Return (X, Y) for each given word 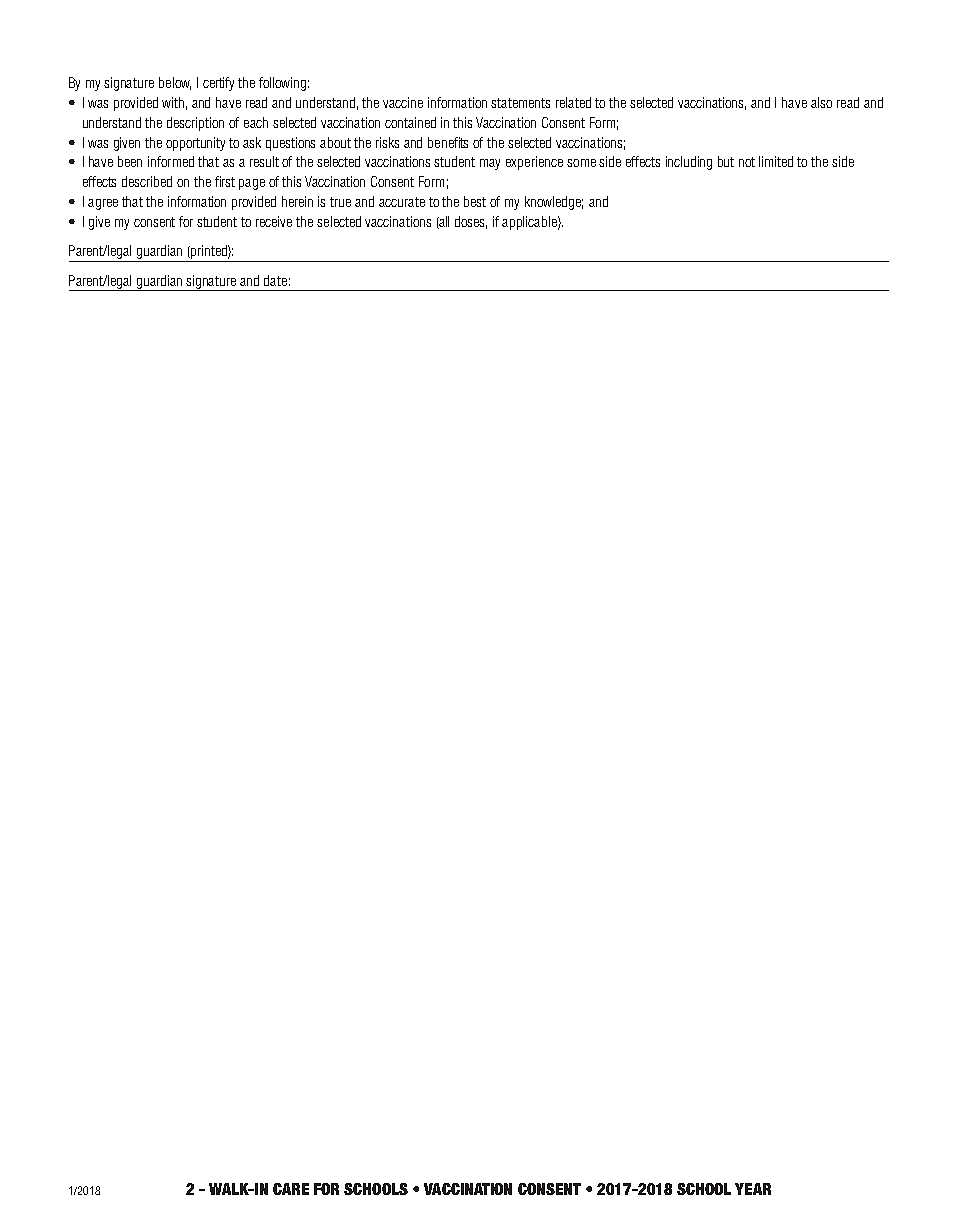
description (195, 124)
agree (103, 204)
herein (297, 201)
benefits (448, 142)
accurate (402, 202)
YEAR (753, 1189)
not (747, 162)
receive (274, 221)
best (475, 201)
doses (471, 222)
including (689, 163)
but (726, 161)
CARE (291, 1189)
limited (776, 161)
